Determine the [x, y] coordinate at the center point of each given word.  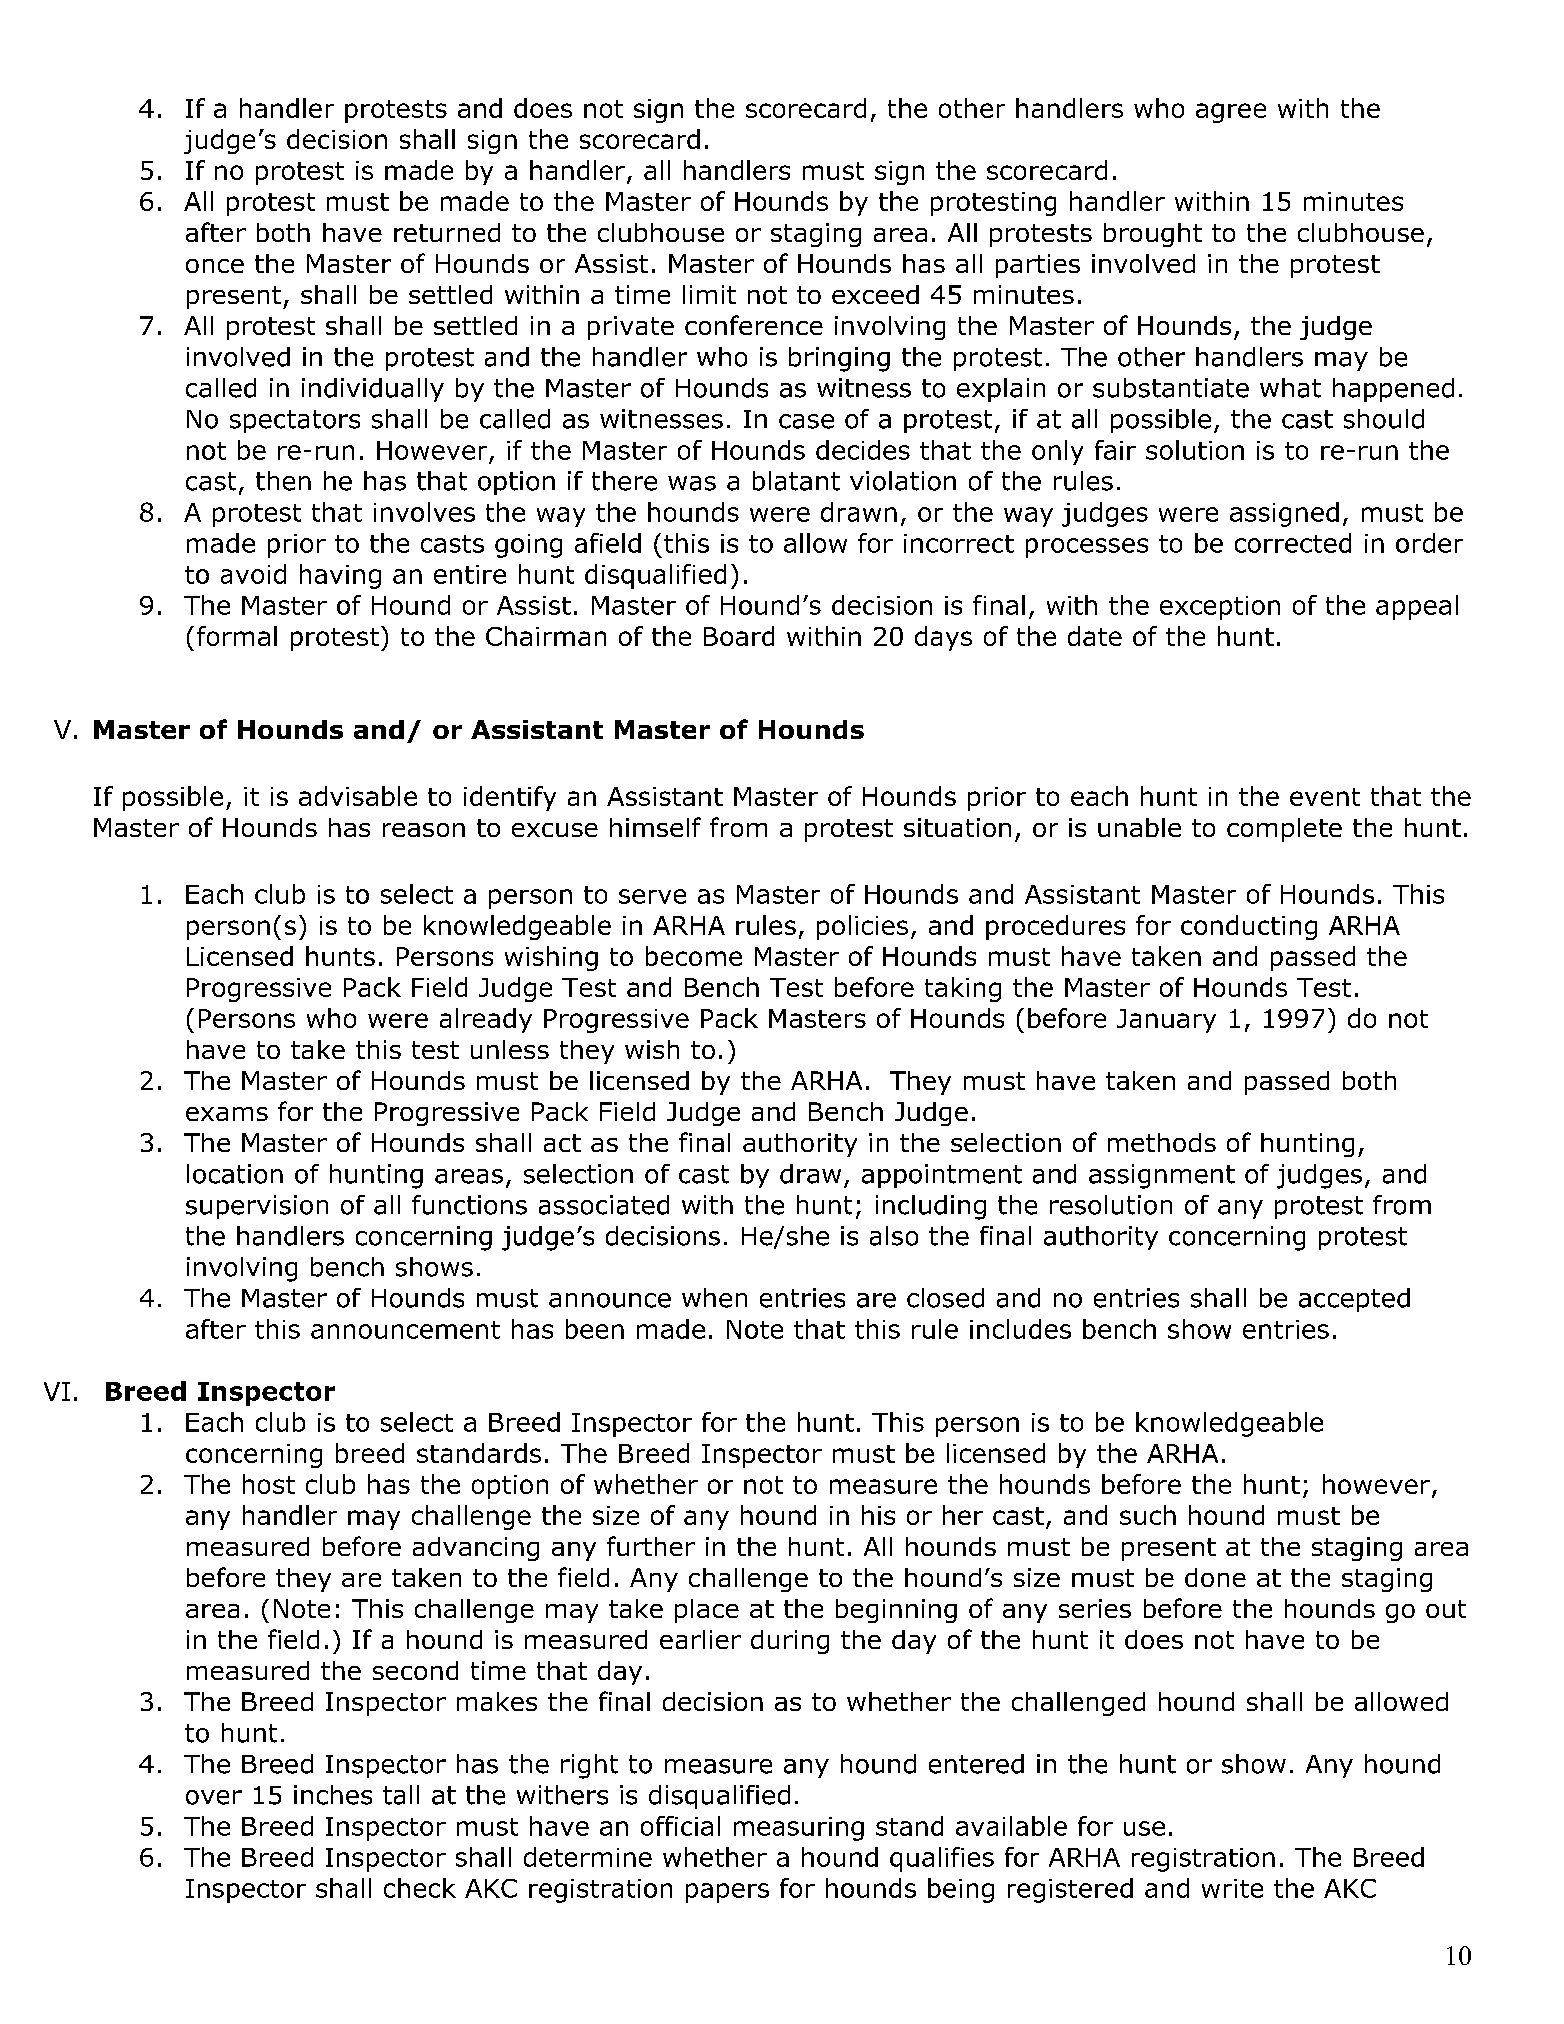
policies [862, 927]
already [486, 1020]
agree [1231, 113]
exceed [875, 294]
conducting [1249, 927]
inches [333, 1795]
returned [447, 232]
